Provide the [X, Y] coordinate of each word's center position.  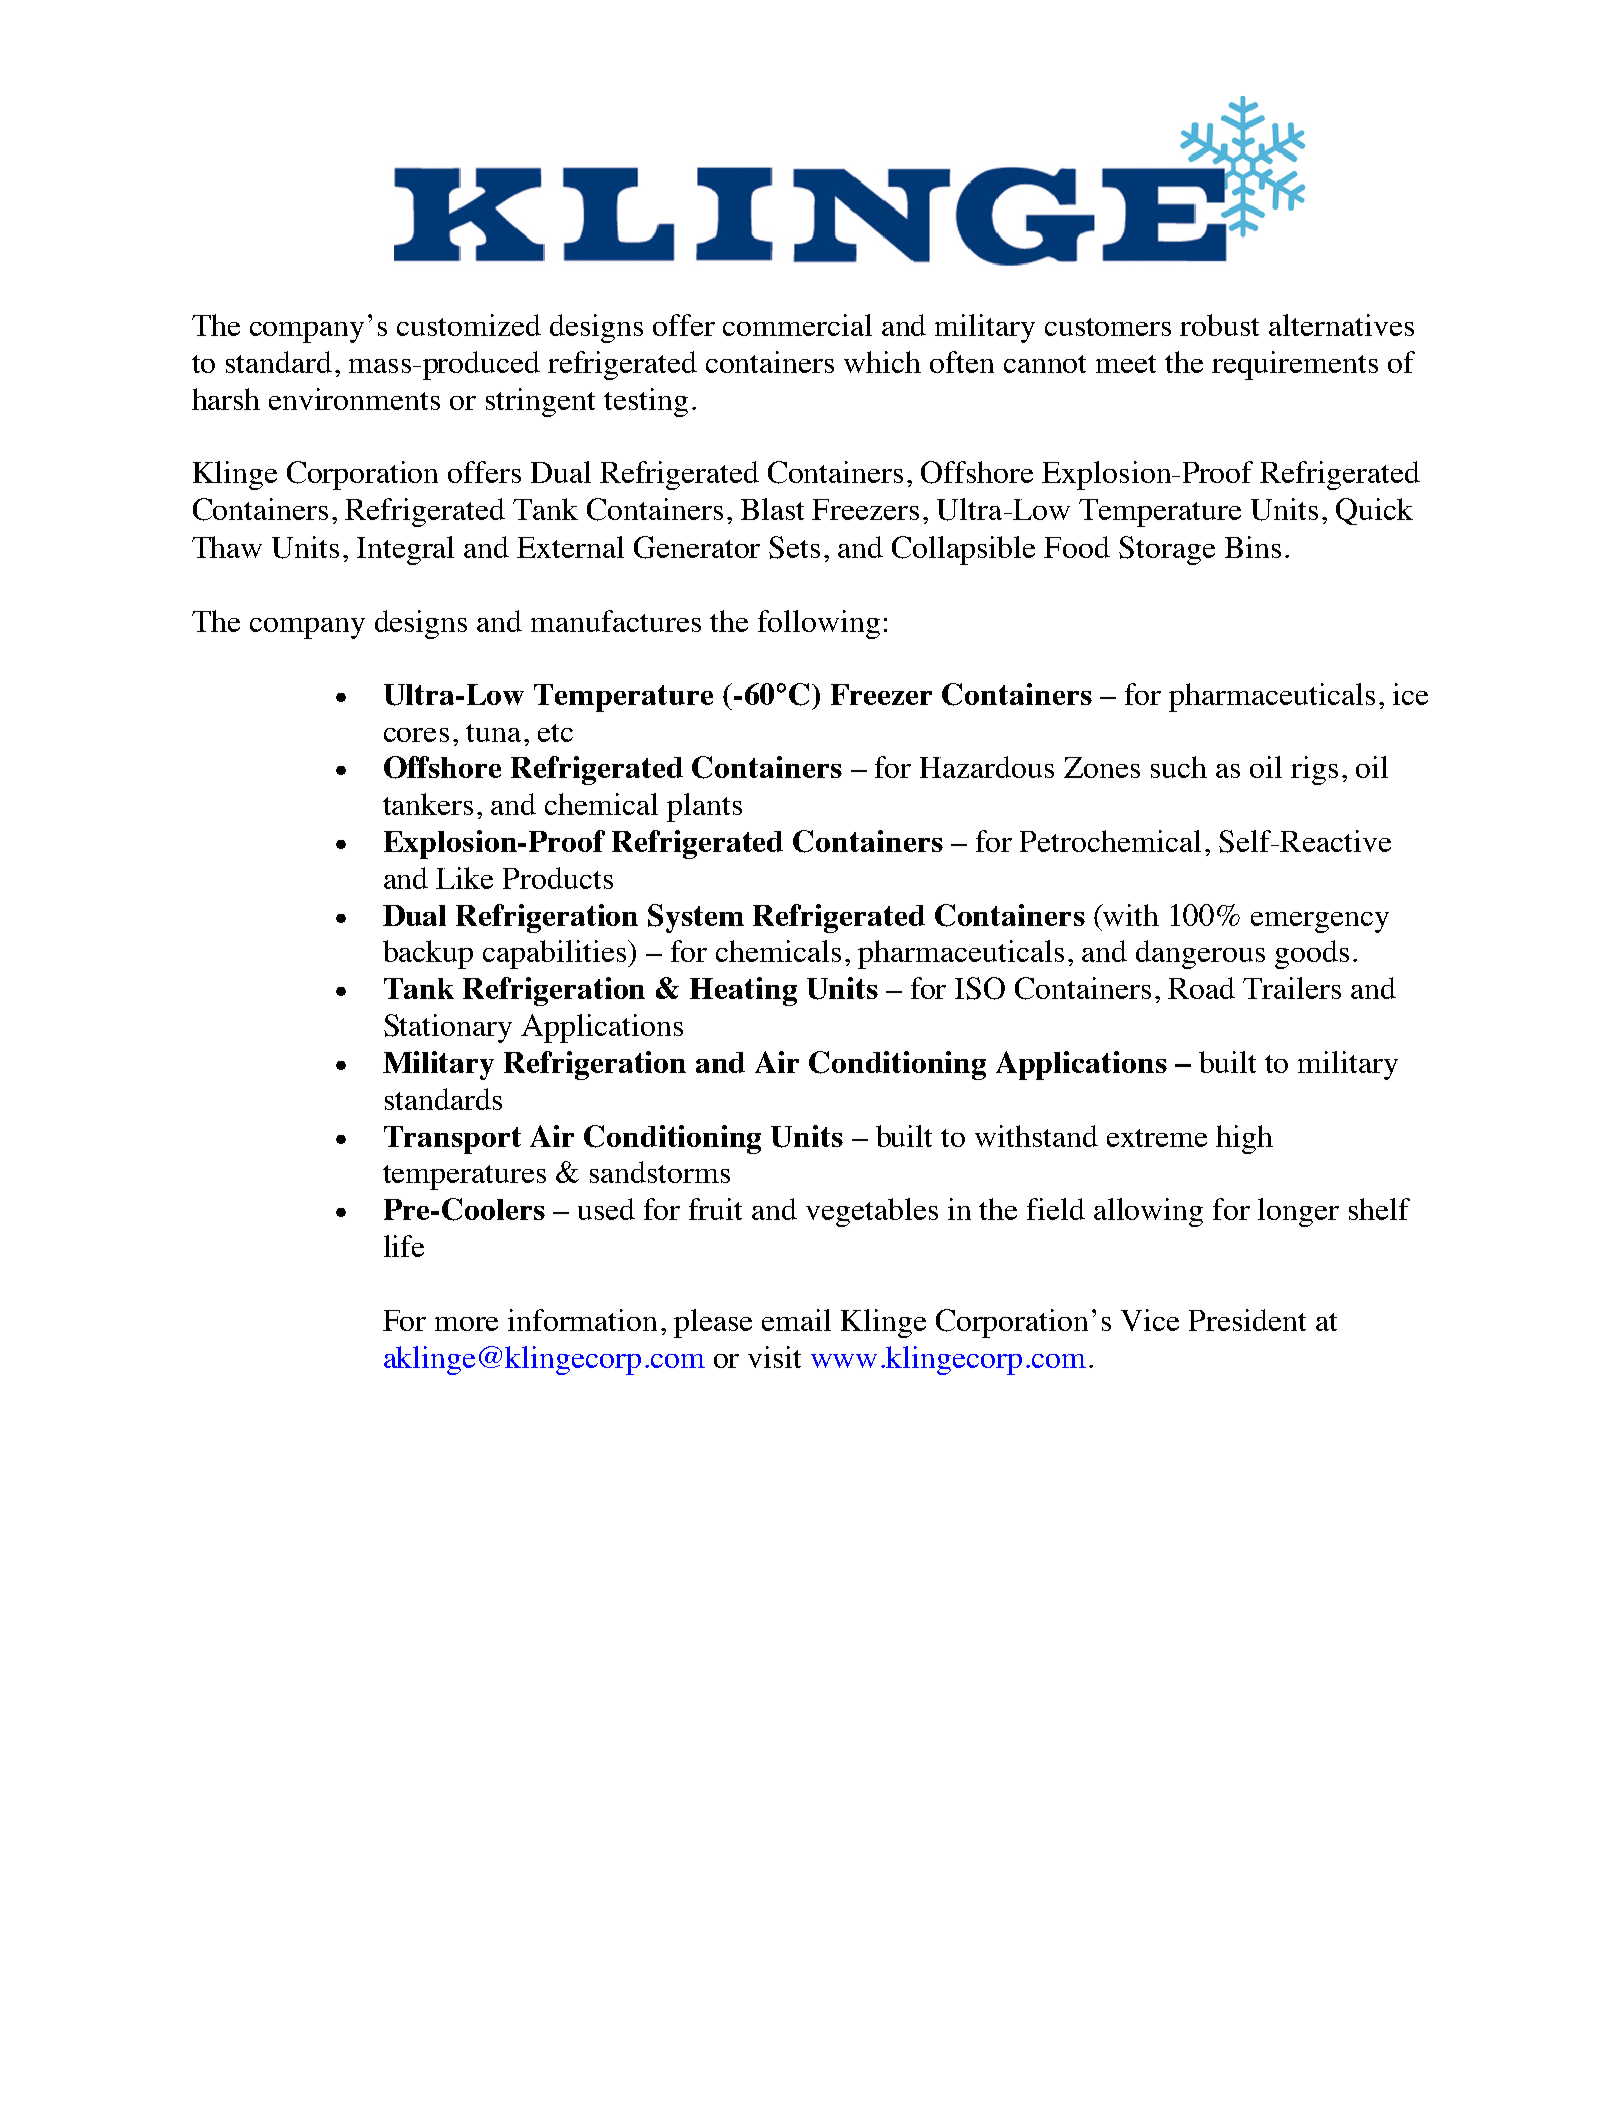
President [1247, 1320]
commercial [797, 325]
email [796, 1320]
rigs [1314, 770]
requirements [1295, 365]
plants [704, 807]
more [466, 1324]
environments [354, 399]
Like [464, 878]
